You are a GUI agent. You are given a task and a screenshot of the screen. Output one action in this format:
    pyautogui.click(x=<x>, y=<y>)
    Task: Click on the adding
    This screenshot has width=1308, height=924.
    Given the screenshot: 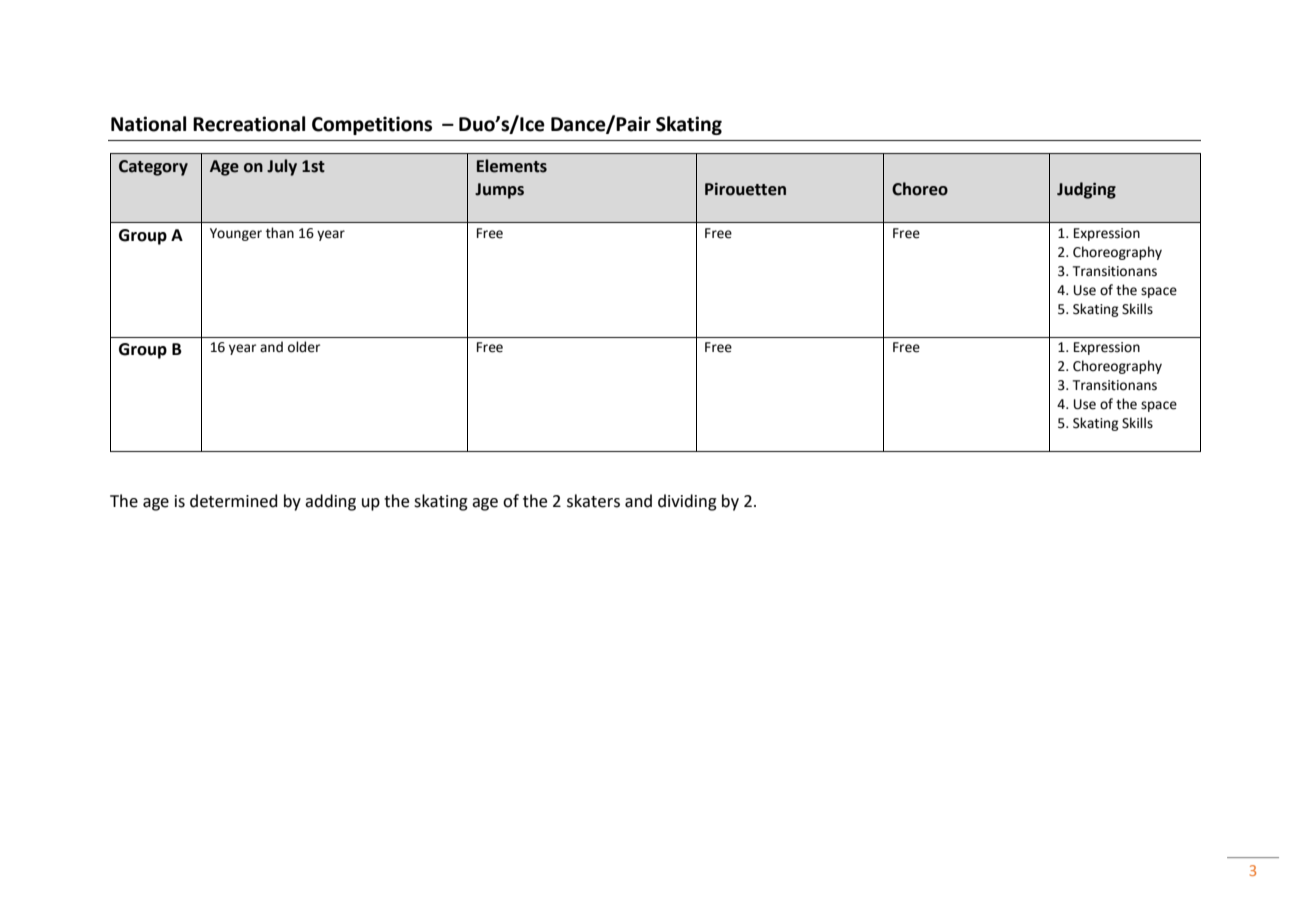 What is the action you would take?
    pyautogui.click(x=330, y=502)
